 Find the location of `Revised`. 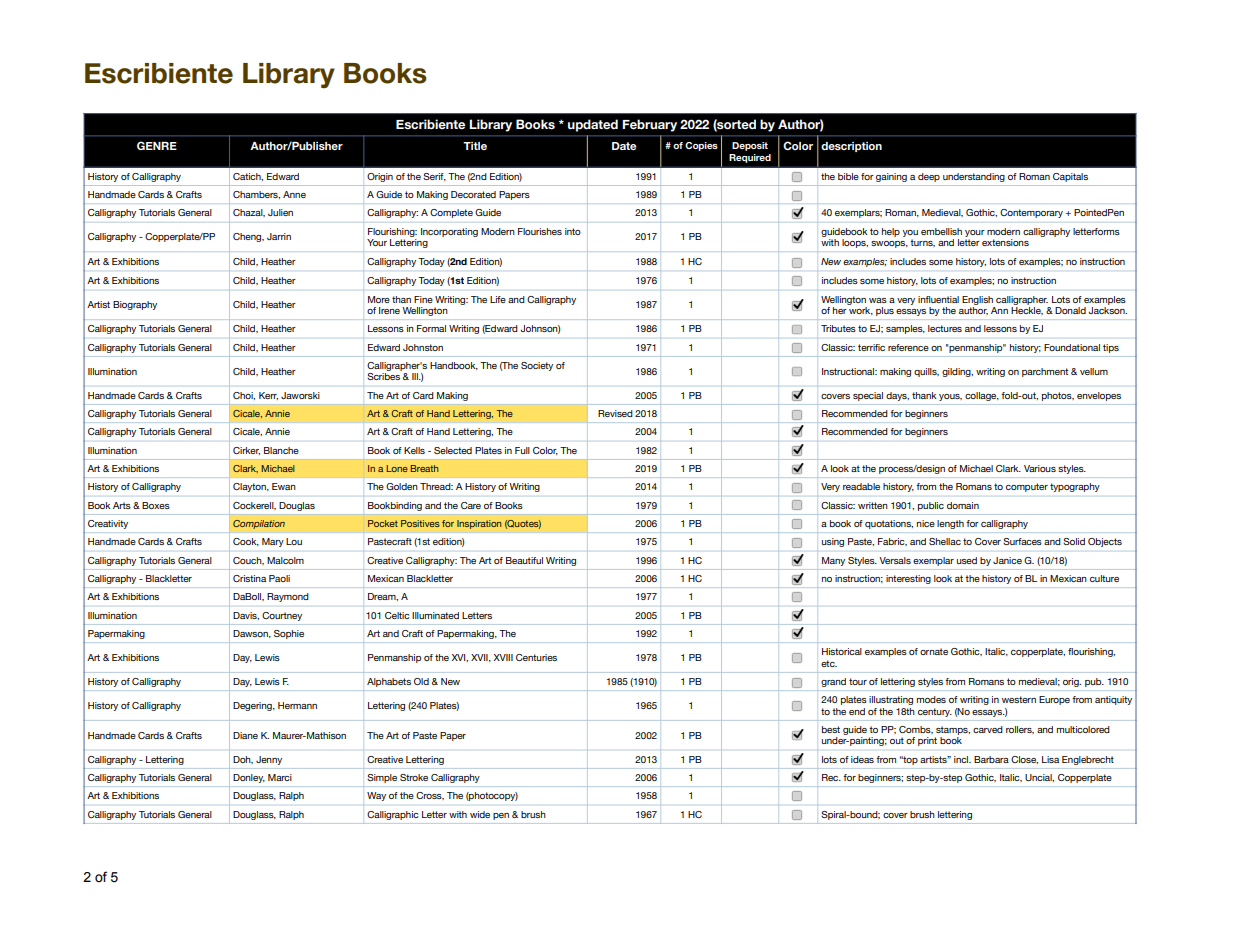

Revised is located at coordinates (615, 413).
